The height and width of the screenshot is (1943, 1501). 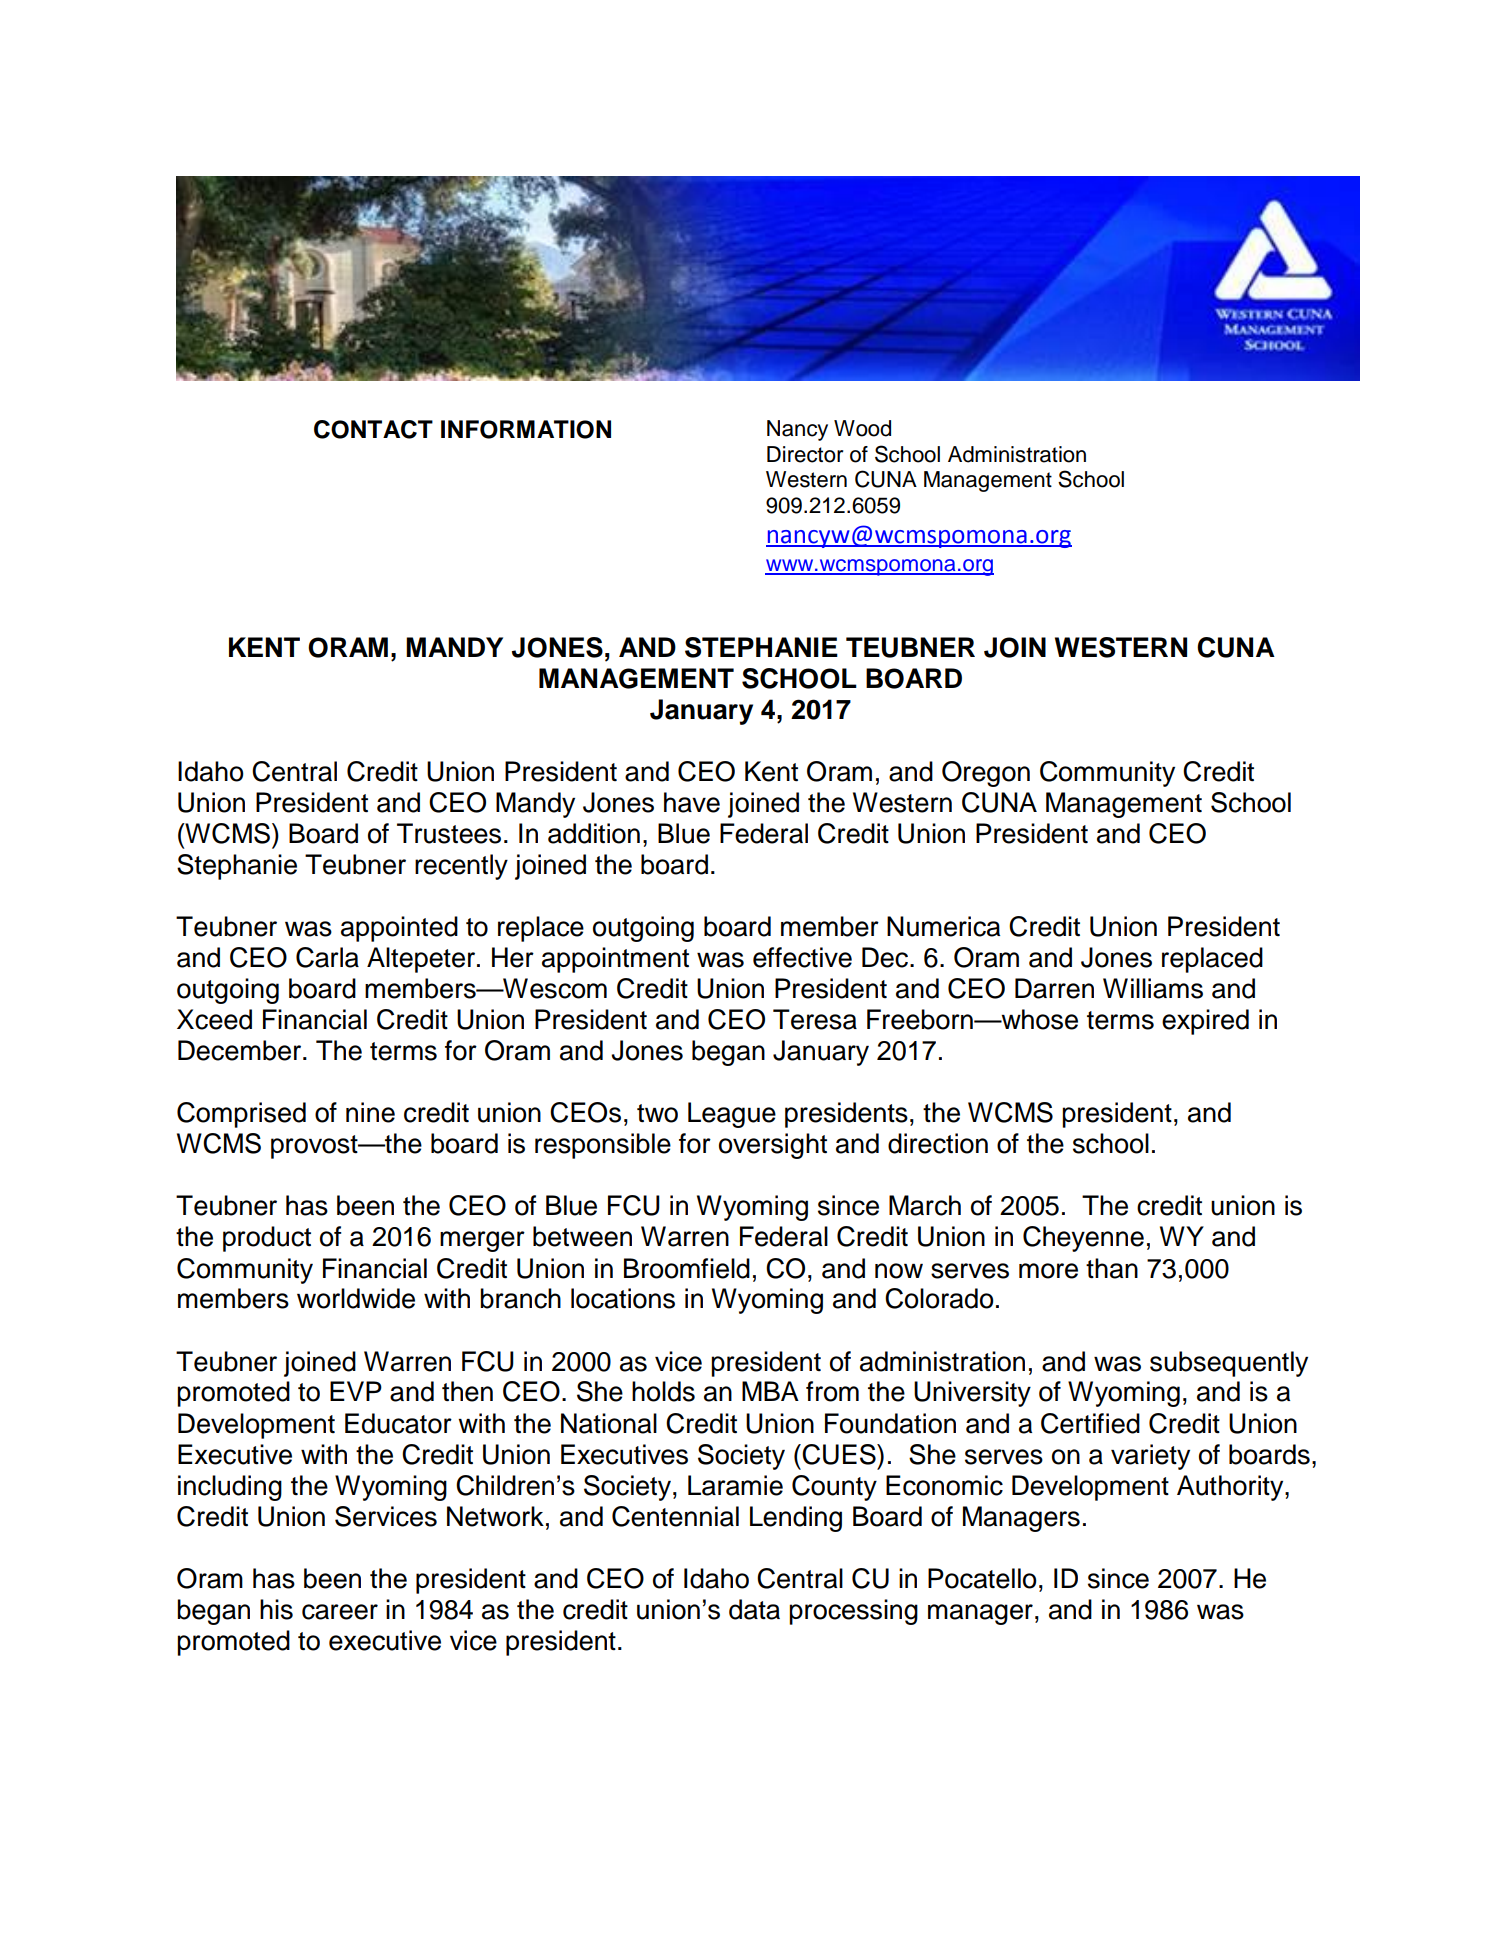 What do you see at coordinates (815, 1019) in the screenshot?
I see `Teresa` at bounding box center [815, 1019].
